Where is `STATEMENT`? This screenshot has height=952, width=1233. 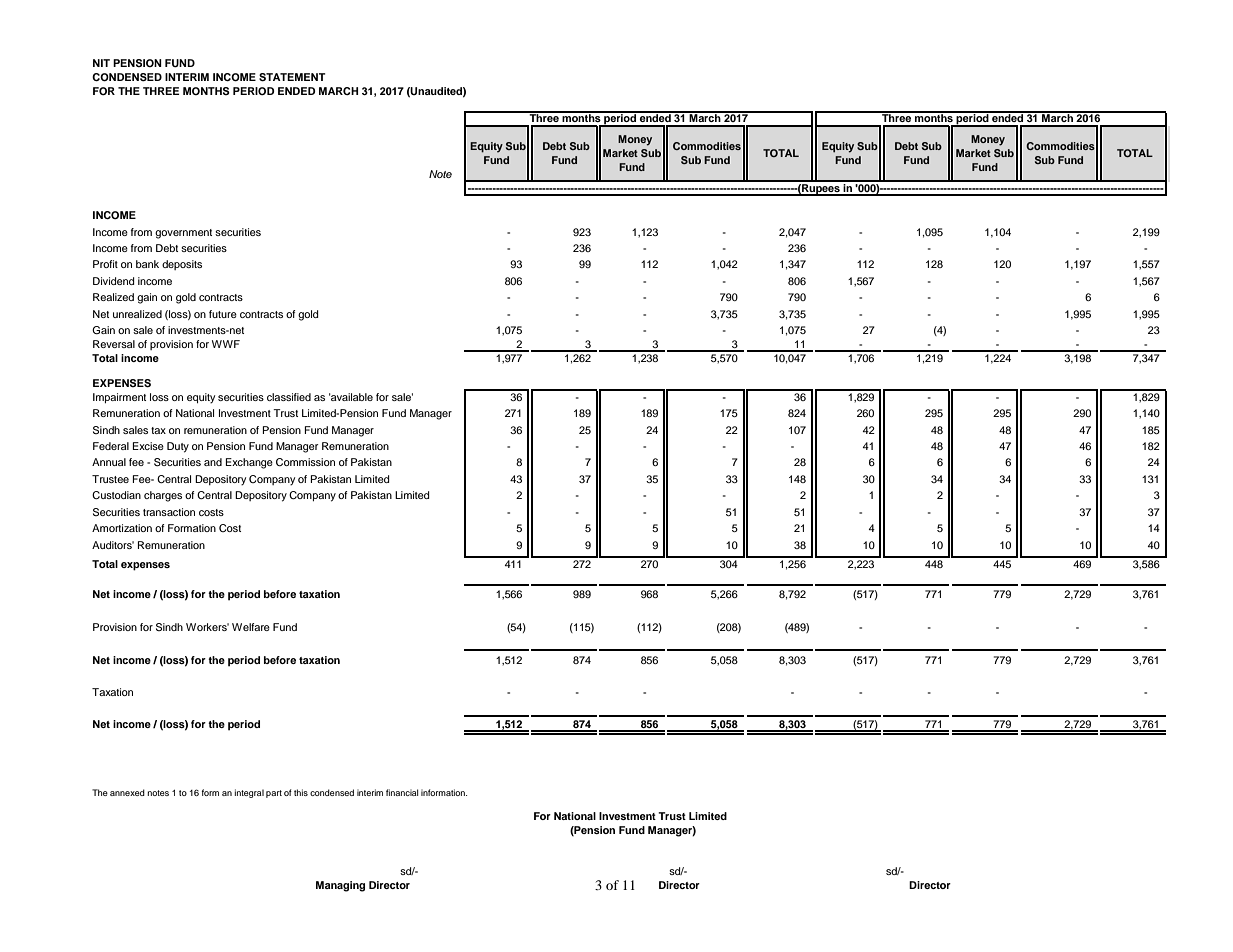 STATEMENT is located at coordinates (292, 77).
